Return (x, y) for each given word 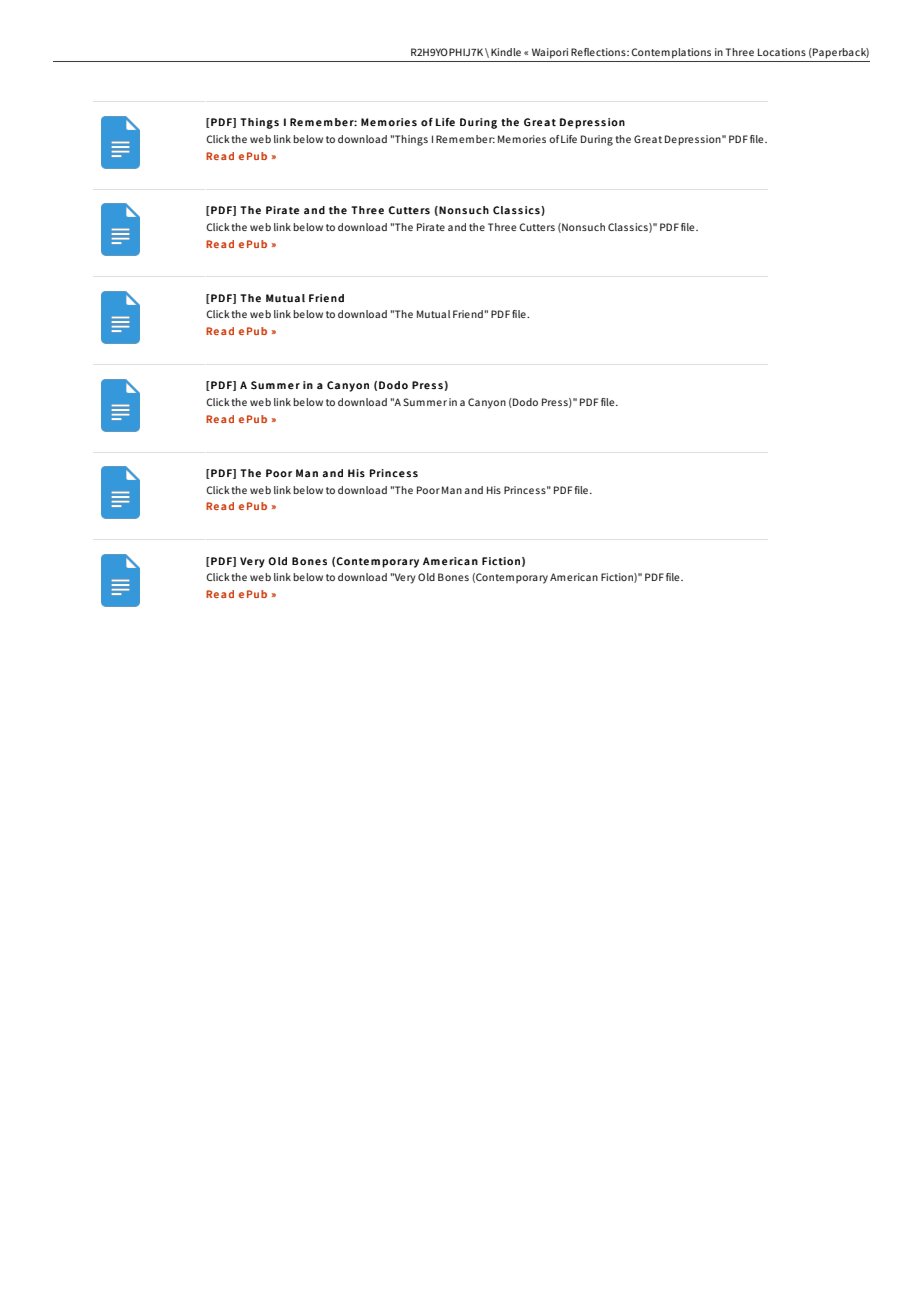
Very (404, 578)
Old (426, 577)
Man (452, 490)
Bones (453, 577)
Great (648, 139)
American (574, 577)
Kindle (506, 52)
